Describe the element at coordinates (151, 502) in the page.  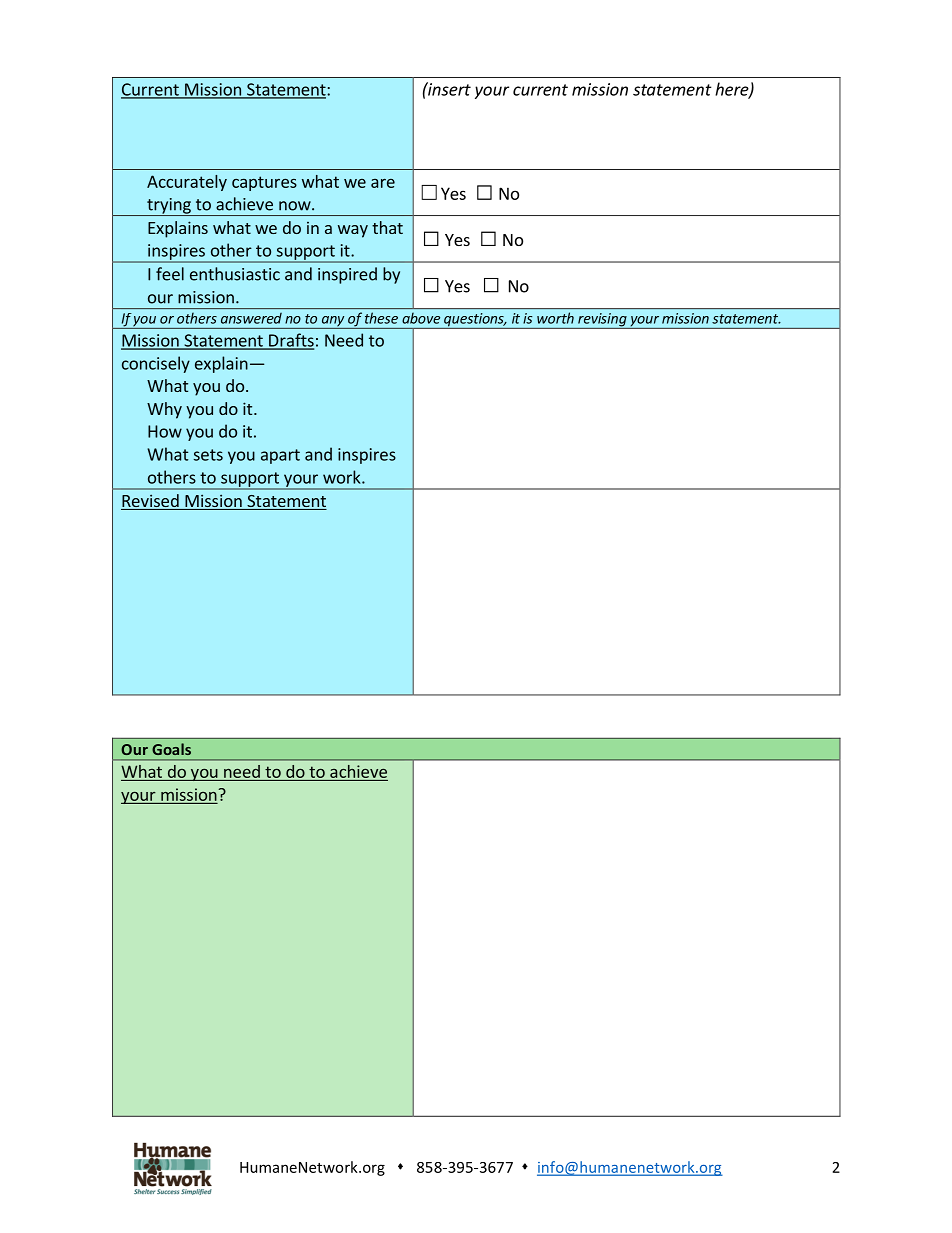
I see `Revised` at that location.
